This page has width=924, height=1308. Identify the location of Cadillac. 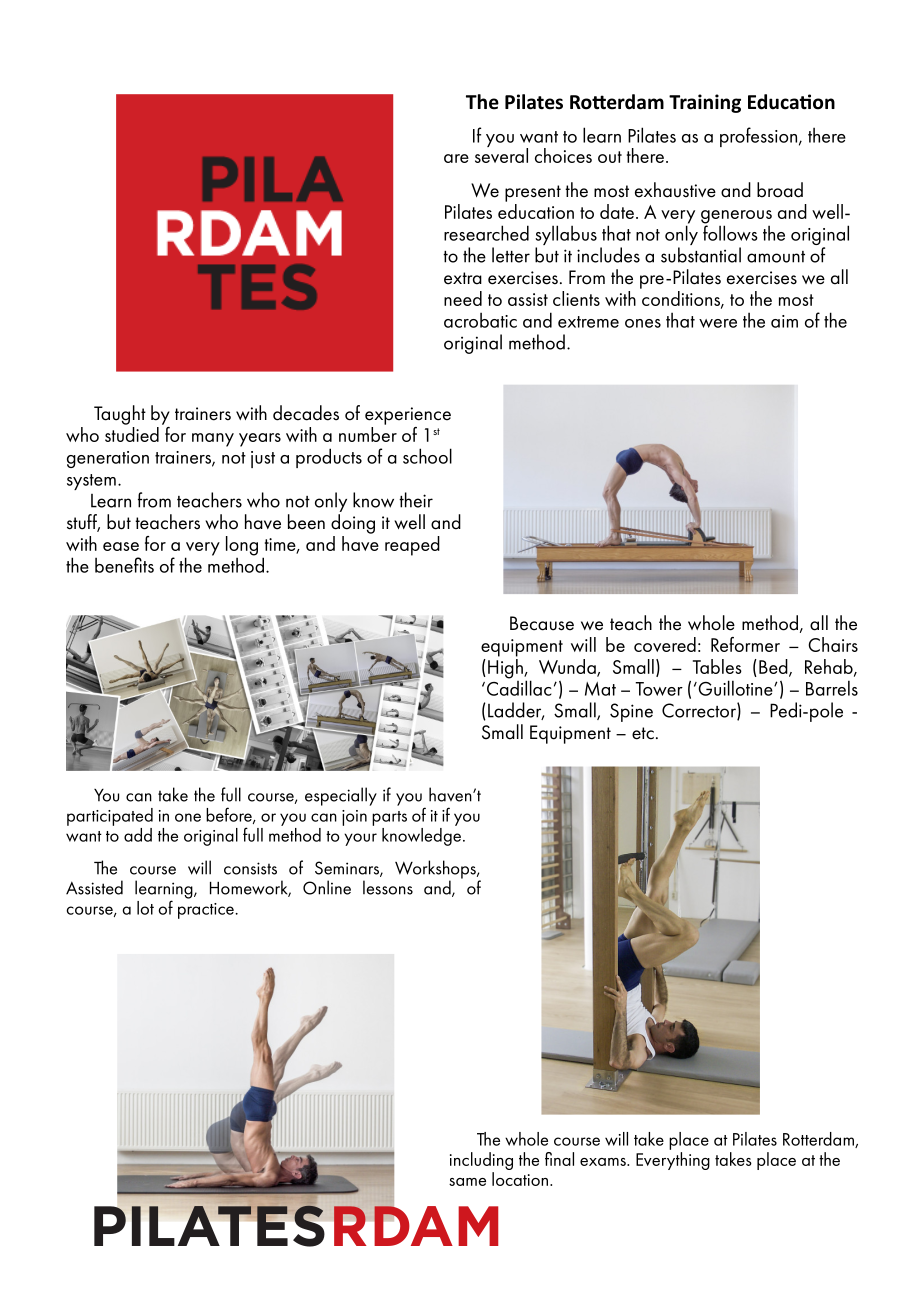
(518, 687).
